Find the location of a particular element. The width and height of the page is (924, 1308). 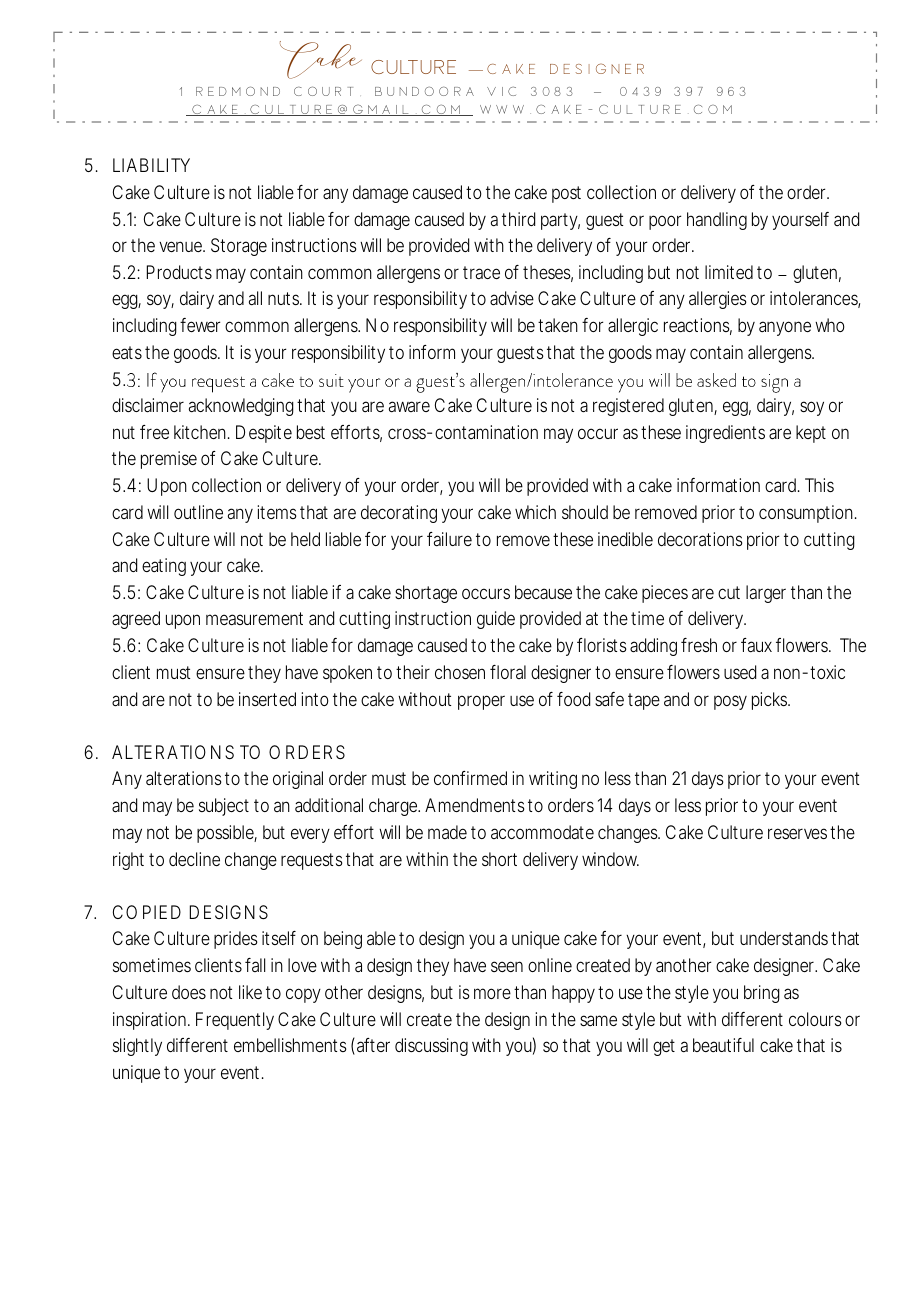

measurement is located at coordinates (254, 618).
